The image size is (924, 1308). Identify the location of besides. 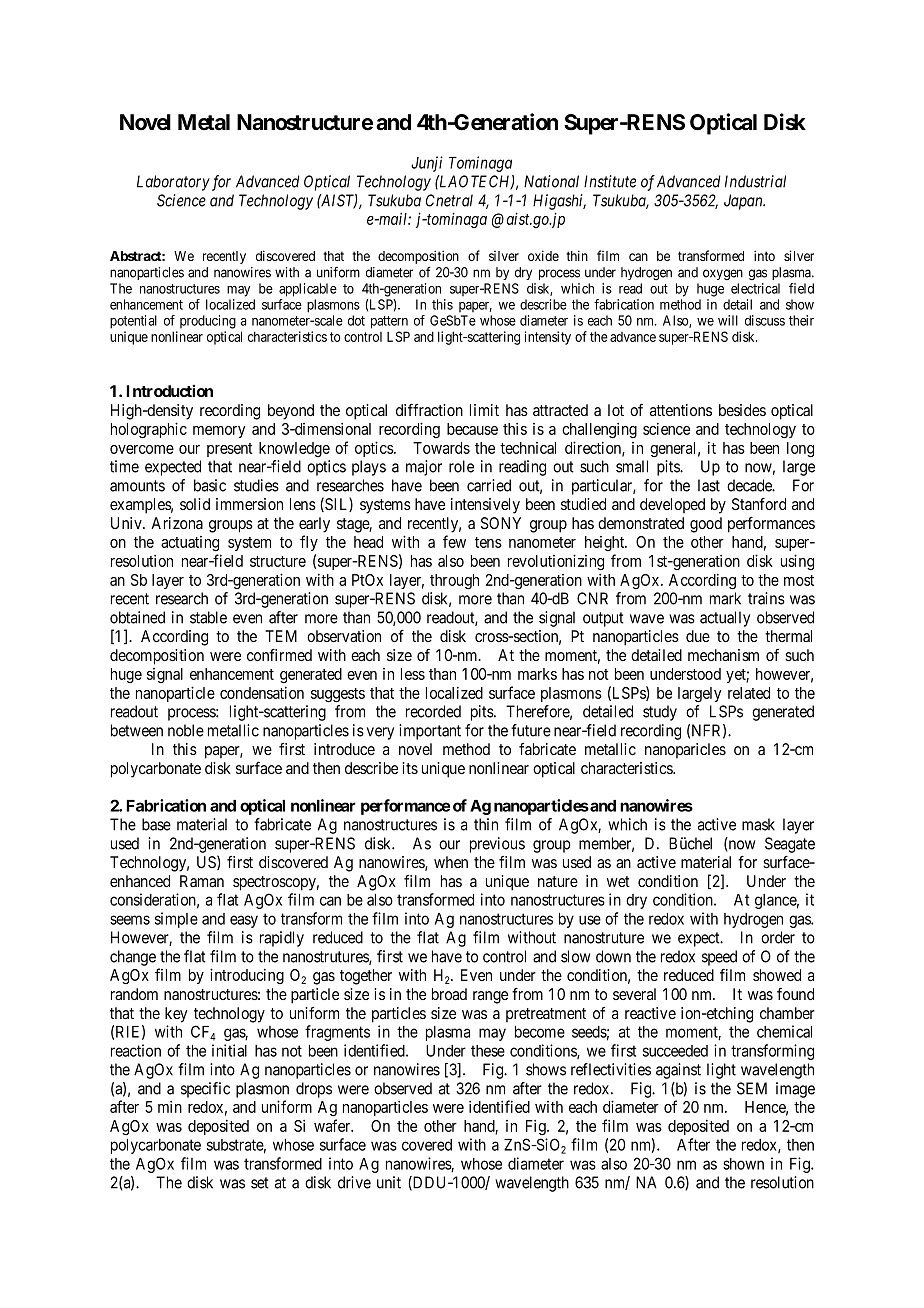
(742, 410).
